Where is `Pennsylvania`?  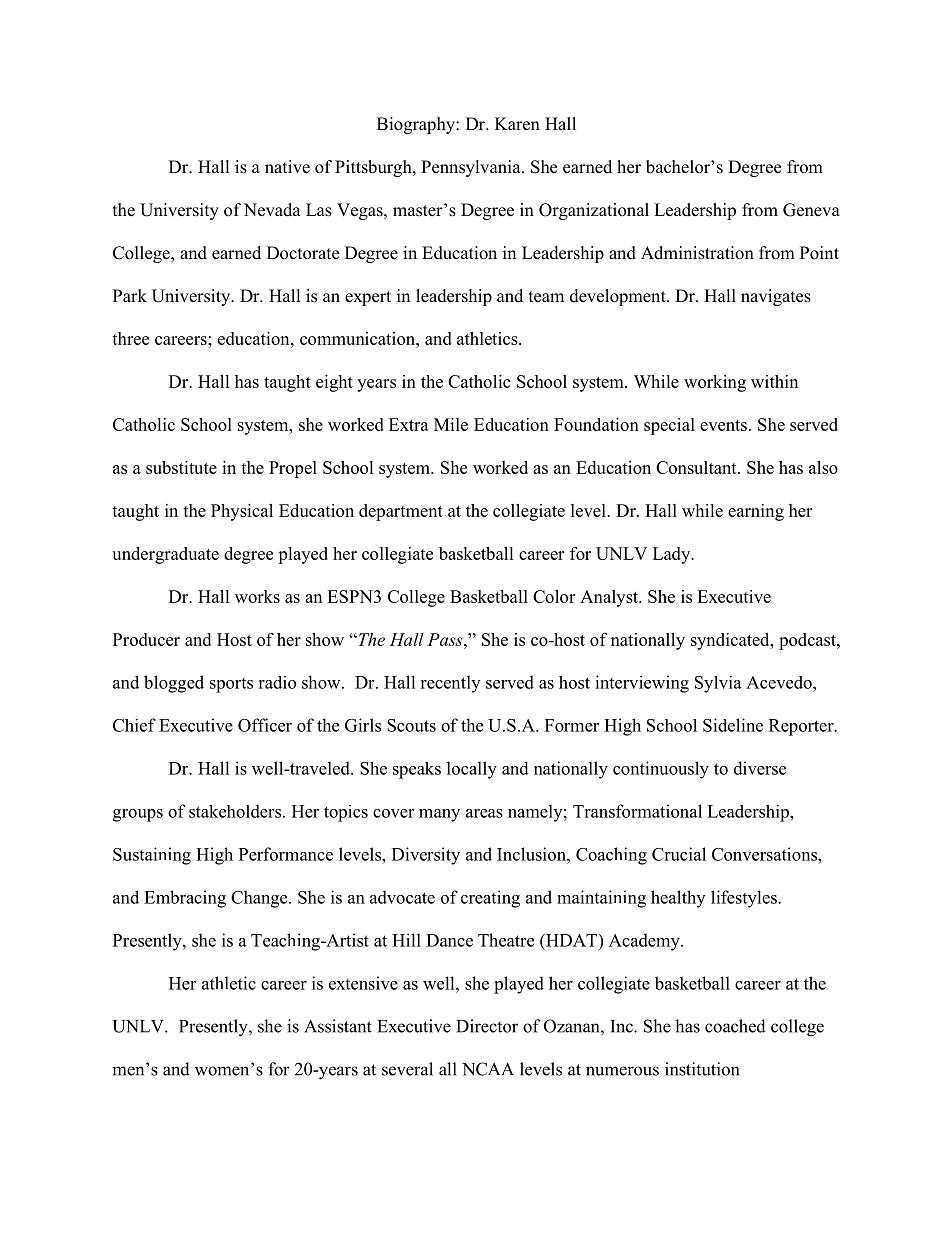 Pennsylvania is located at coordinates (472, 168).
